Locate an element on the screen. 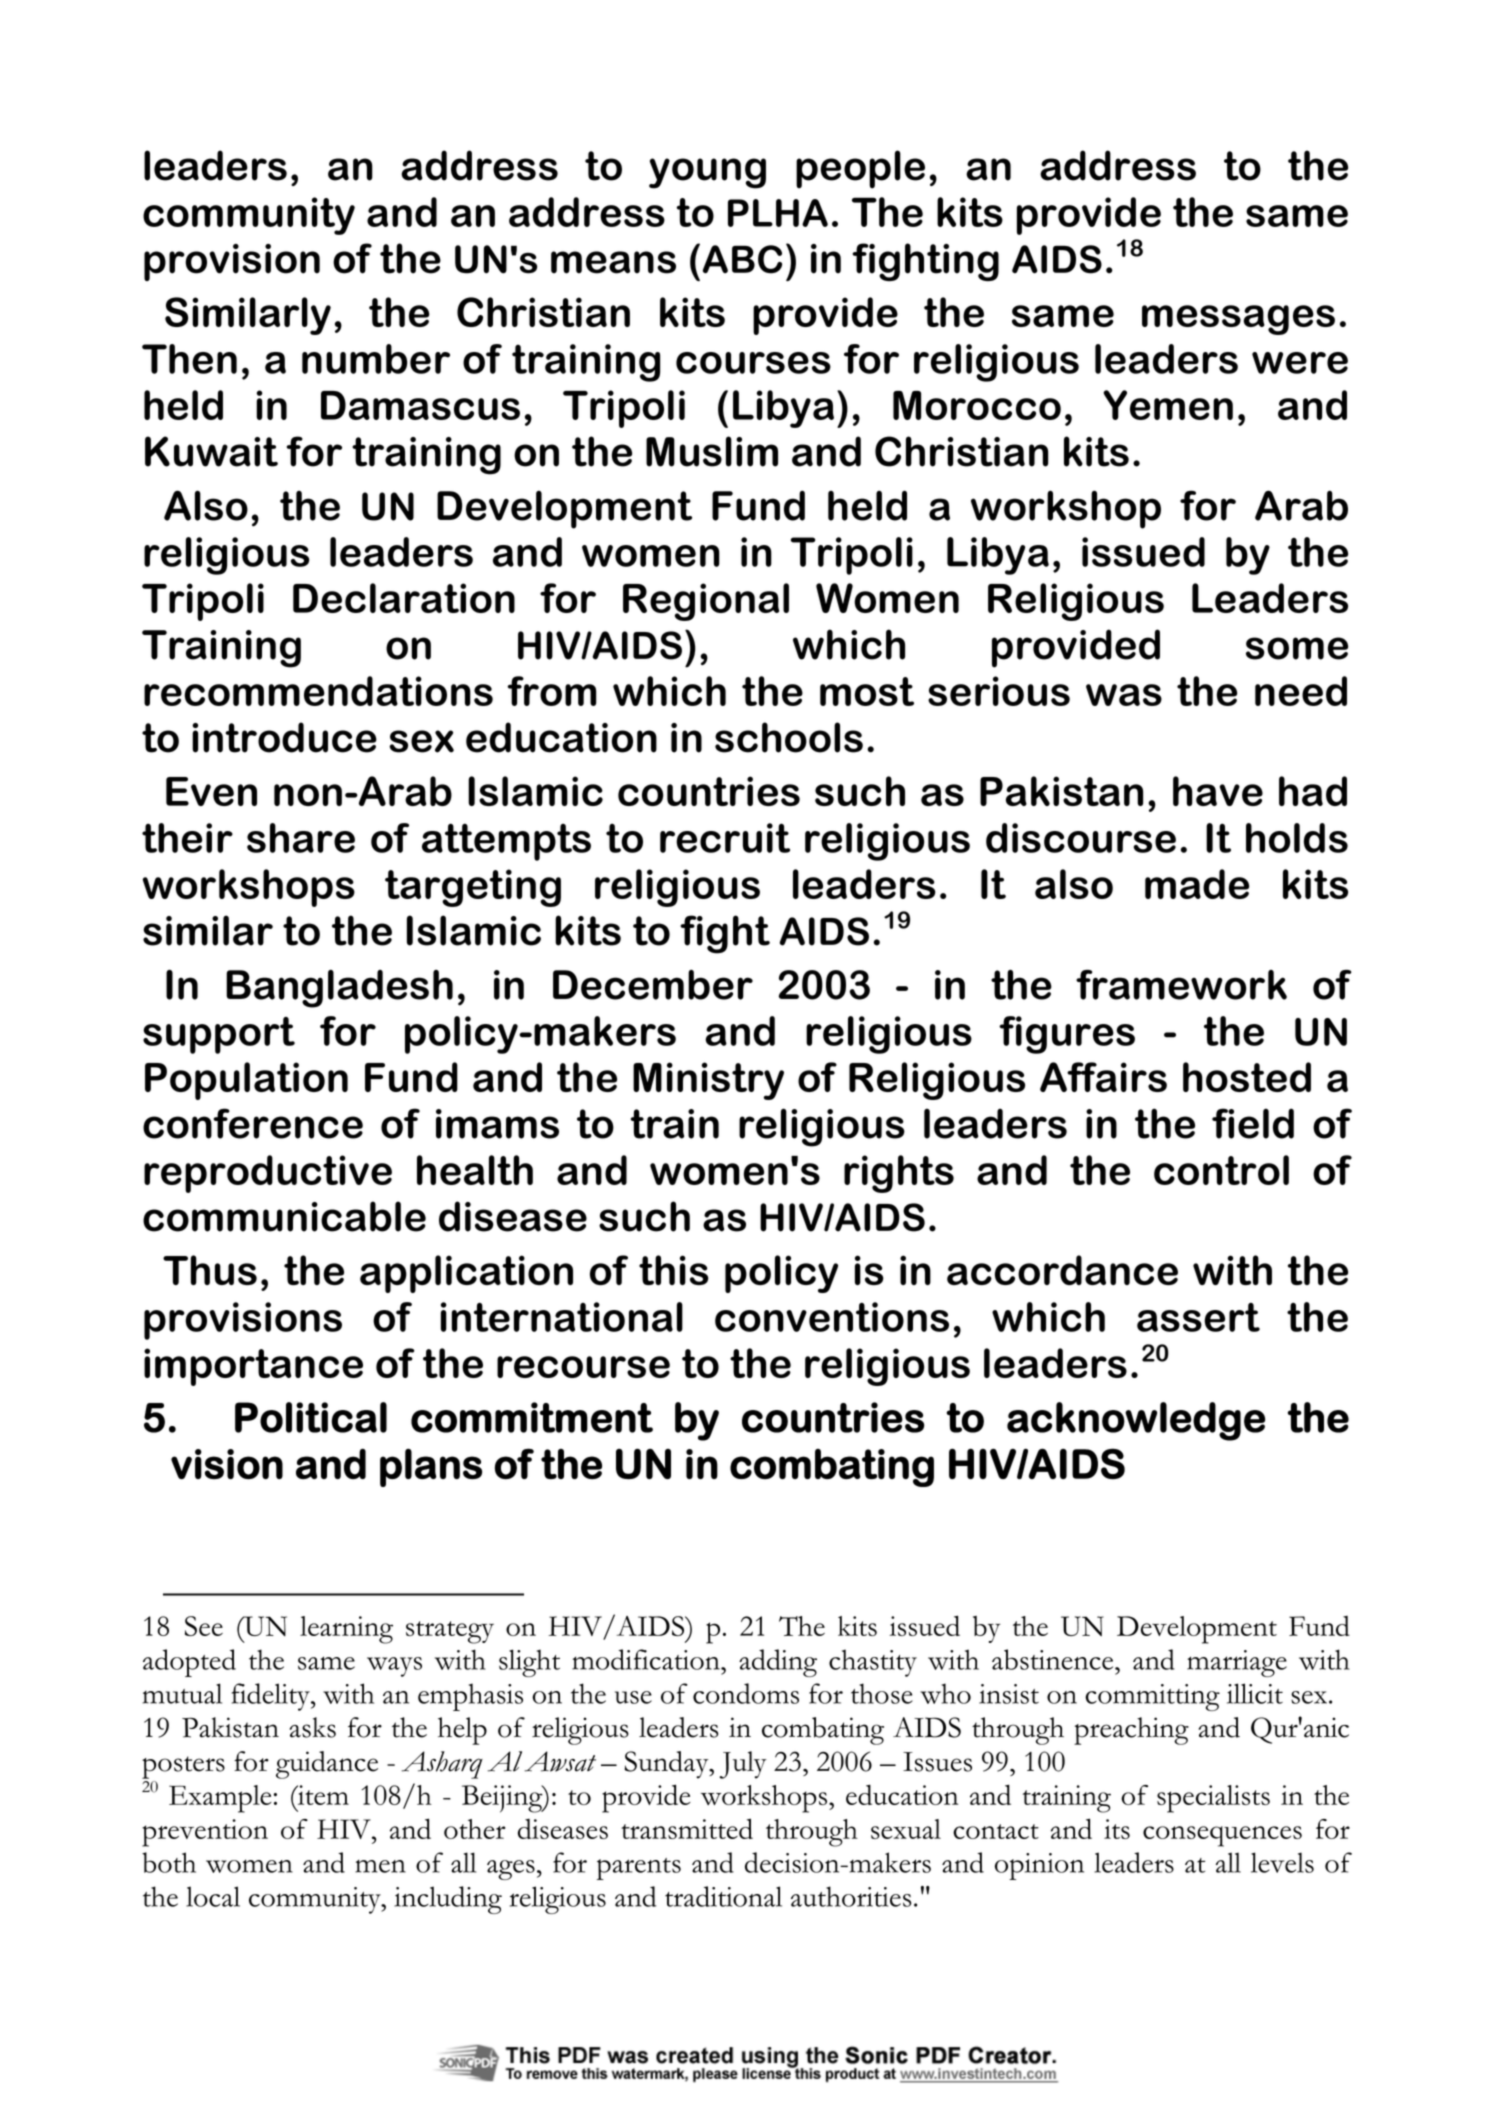 The height and width of the screenshot is (2110, 1491). were is located at coordinates (1300, 363).
